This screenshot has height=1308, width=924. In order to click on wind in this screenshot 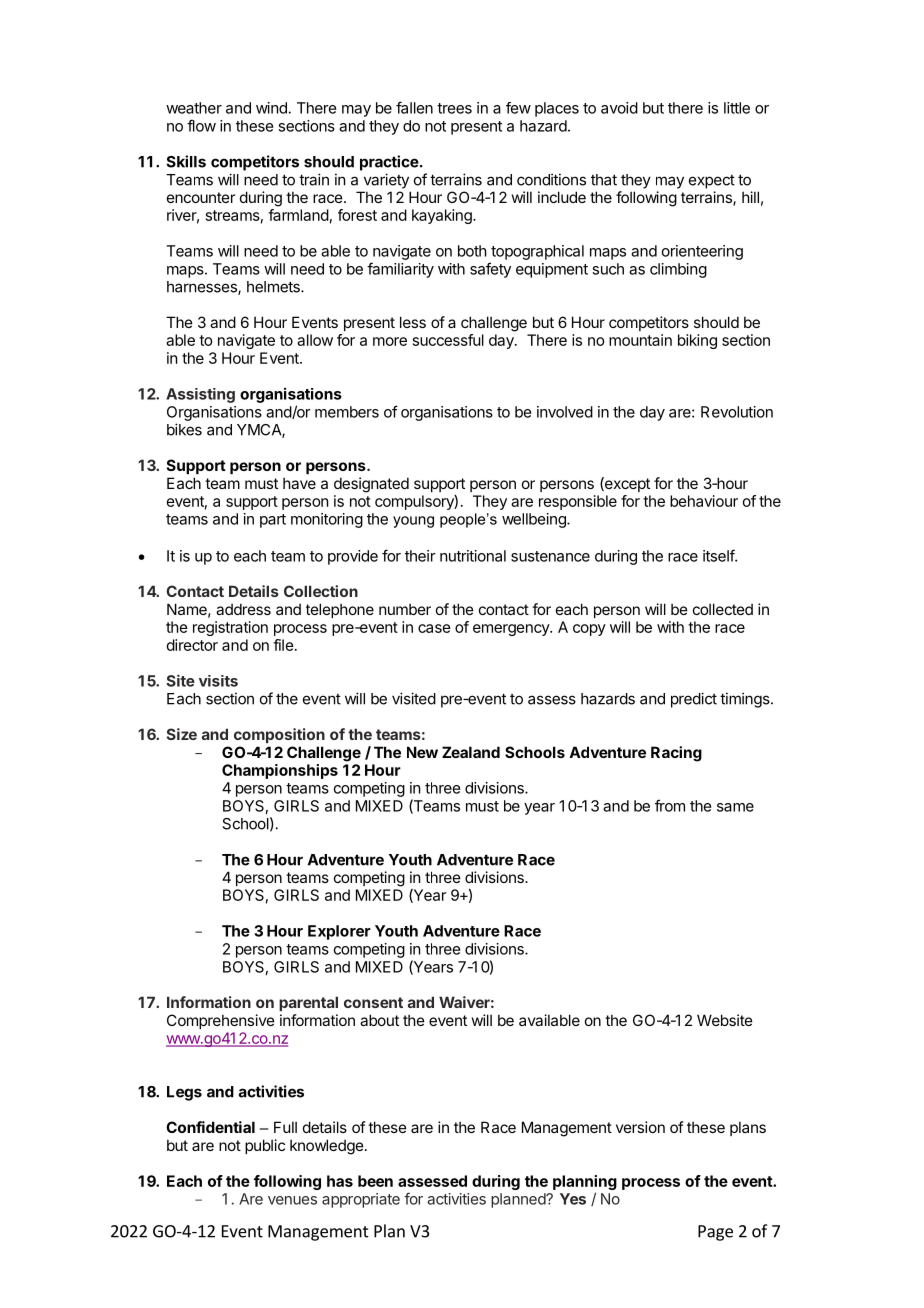, I will do `click(272, 108)`.
